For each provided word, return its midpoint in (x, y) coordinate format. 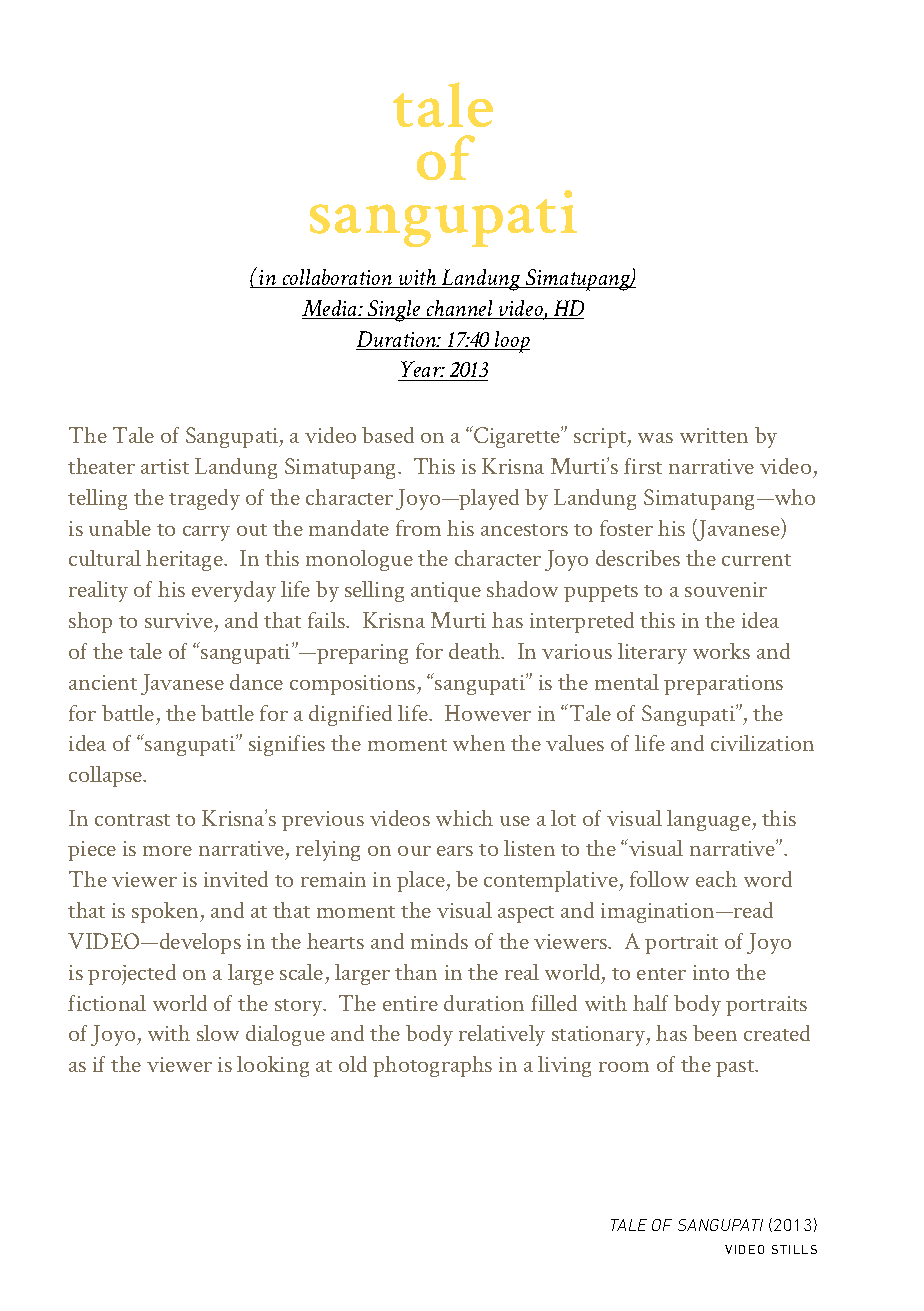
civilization (762, 743)
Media (331, 309)
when (479, 743)
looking (273, 1066)
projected (132, 974)
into (711, 972)
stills (794, 1249)
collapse (107, 776)
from (418, 528)
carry (206, 533)
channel (460, 309)
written (714, 435)
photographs (432, 1066)
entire (410, 1003)
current (756, 560)
